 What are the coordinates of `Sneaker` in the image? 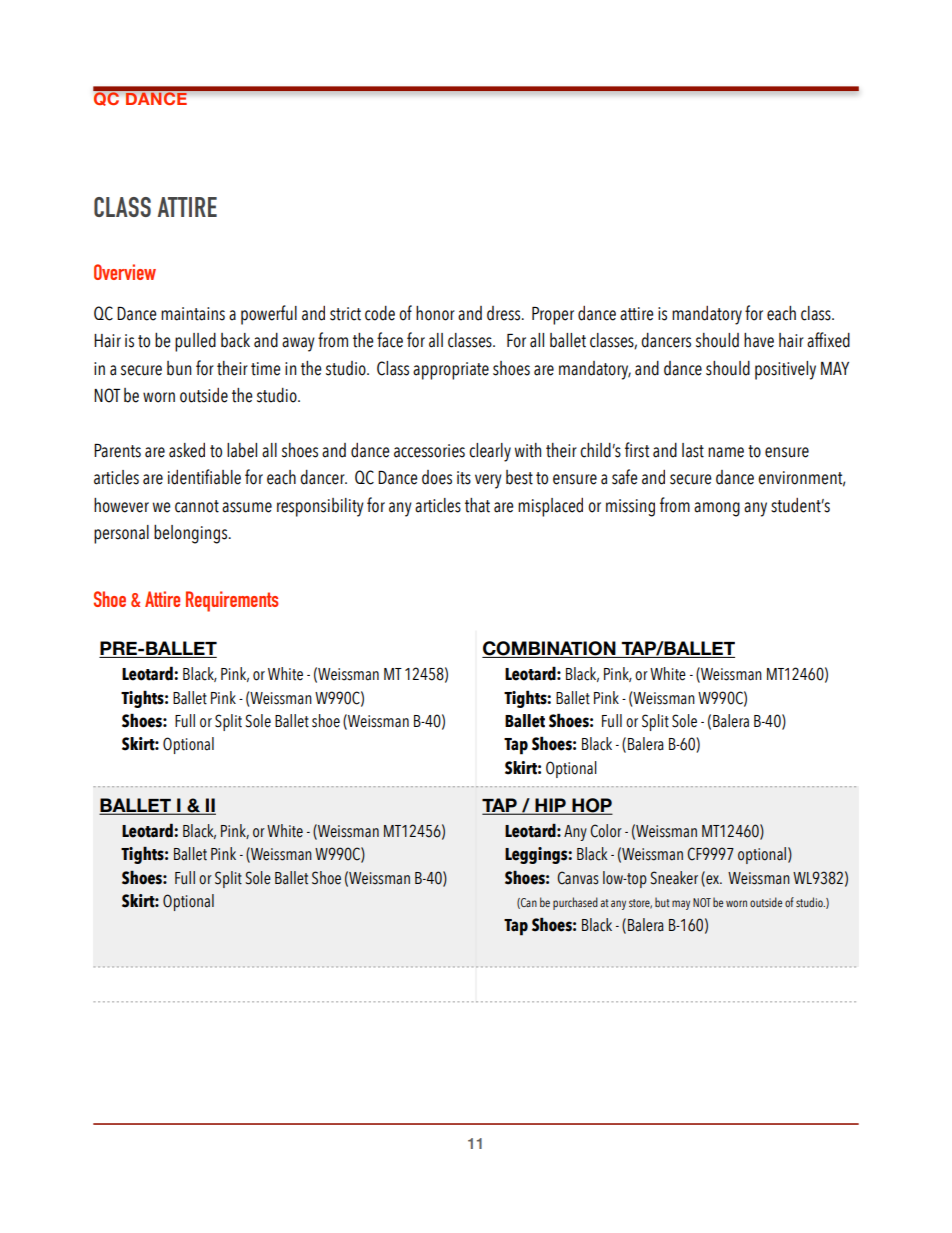 It's located at (674, 878).
